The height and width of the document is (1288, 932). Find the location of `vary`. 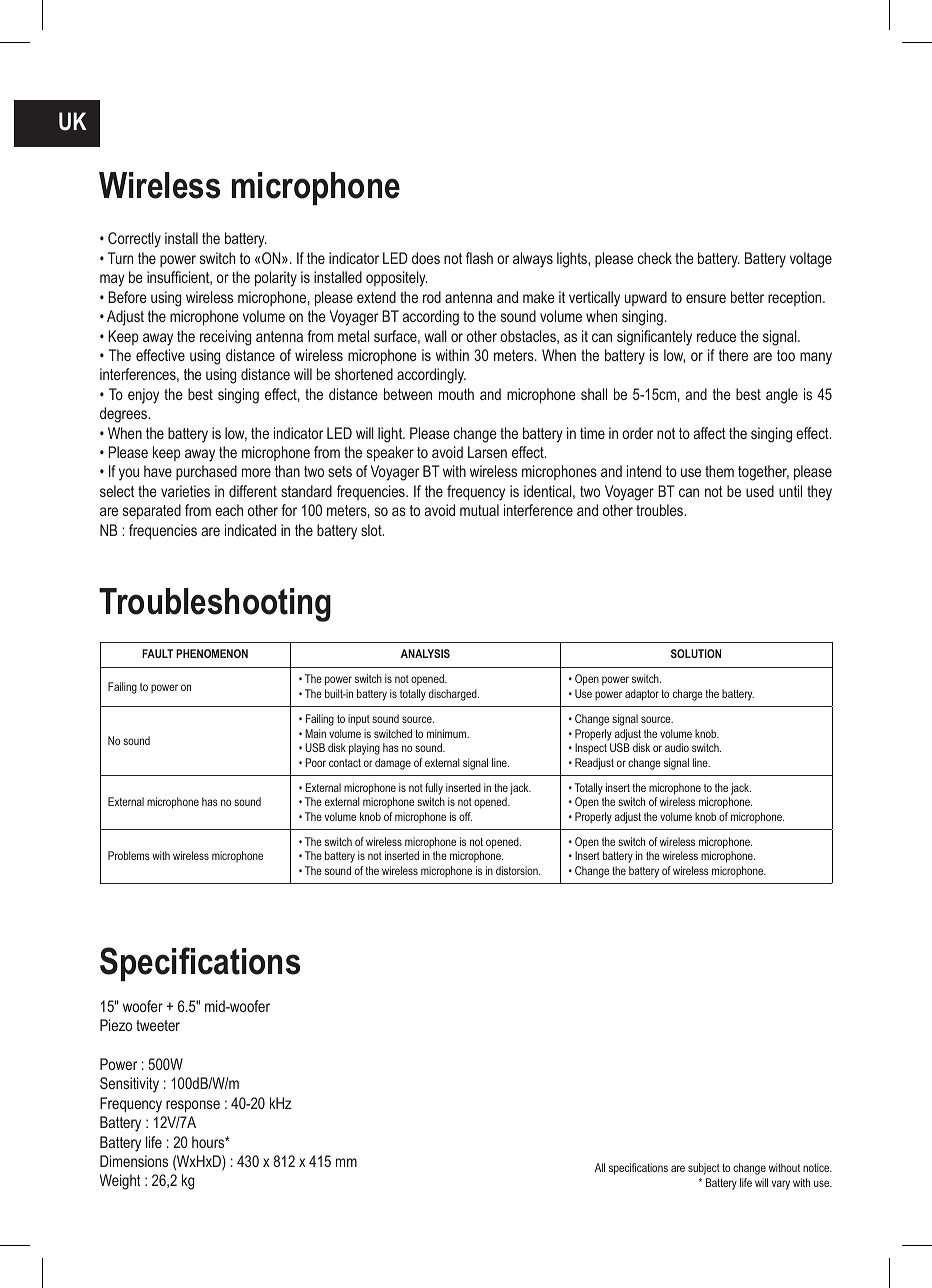

vary is located at coordinates (781, 1185).
